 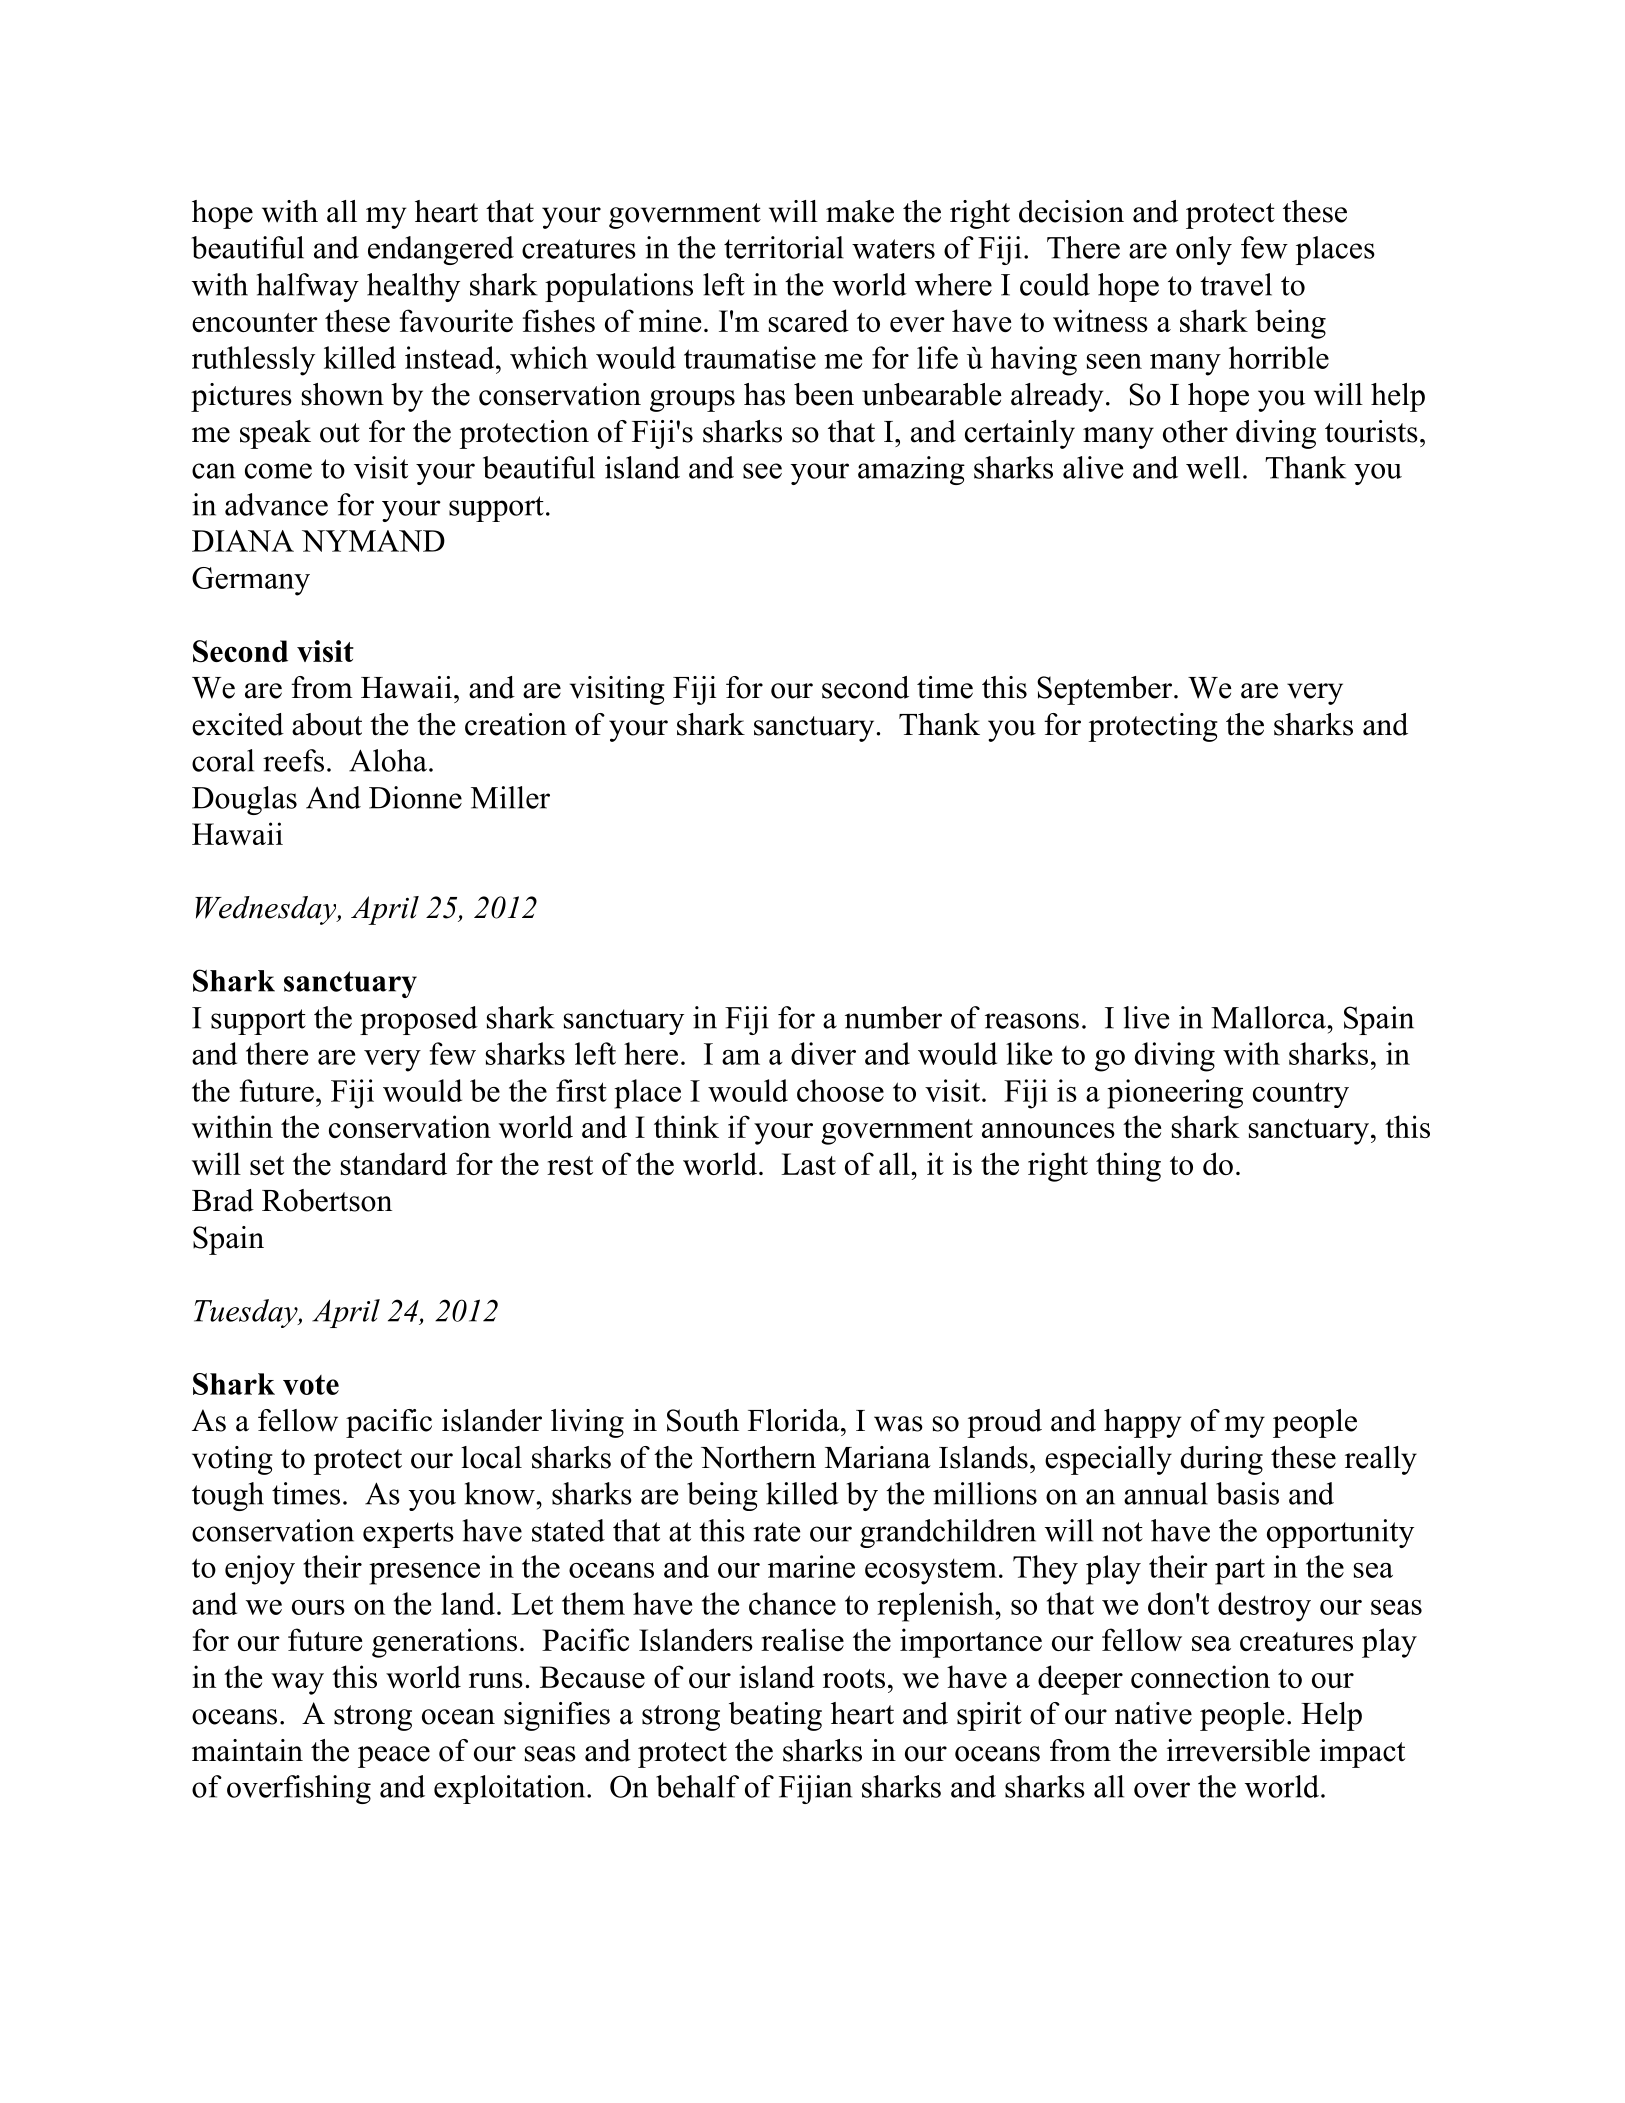 What do you see at coordinates (784, 247) in the screenshot?
I see `territorial` at bounding box center [784, 247].
